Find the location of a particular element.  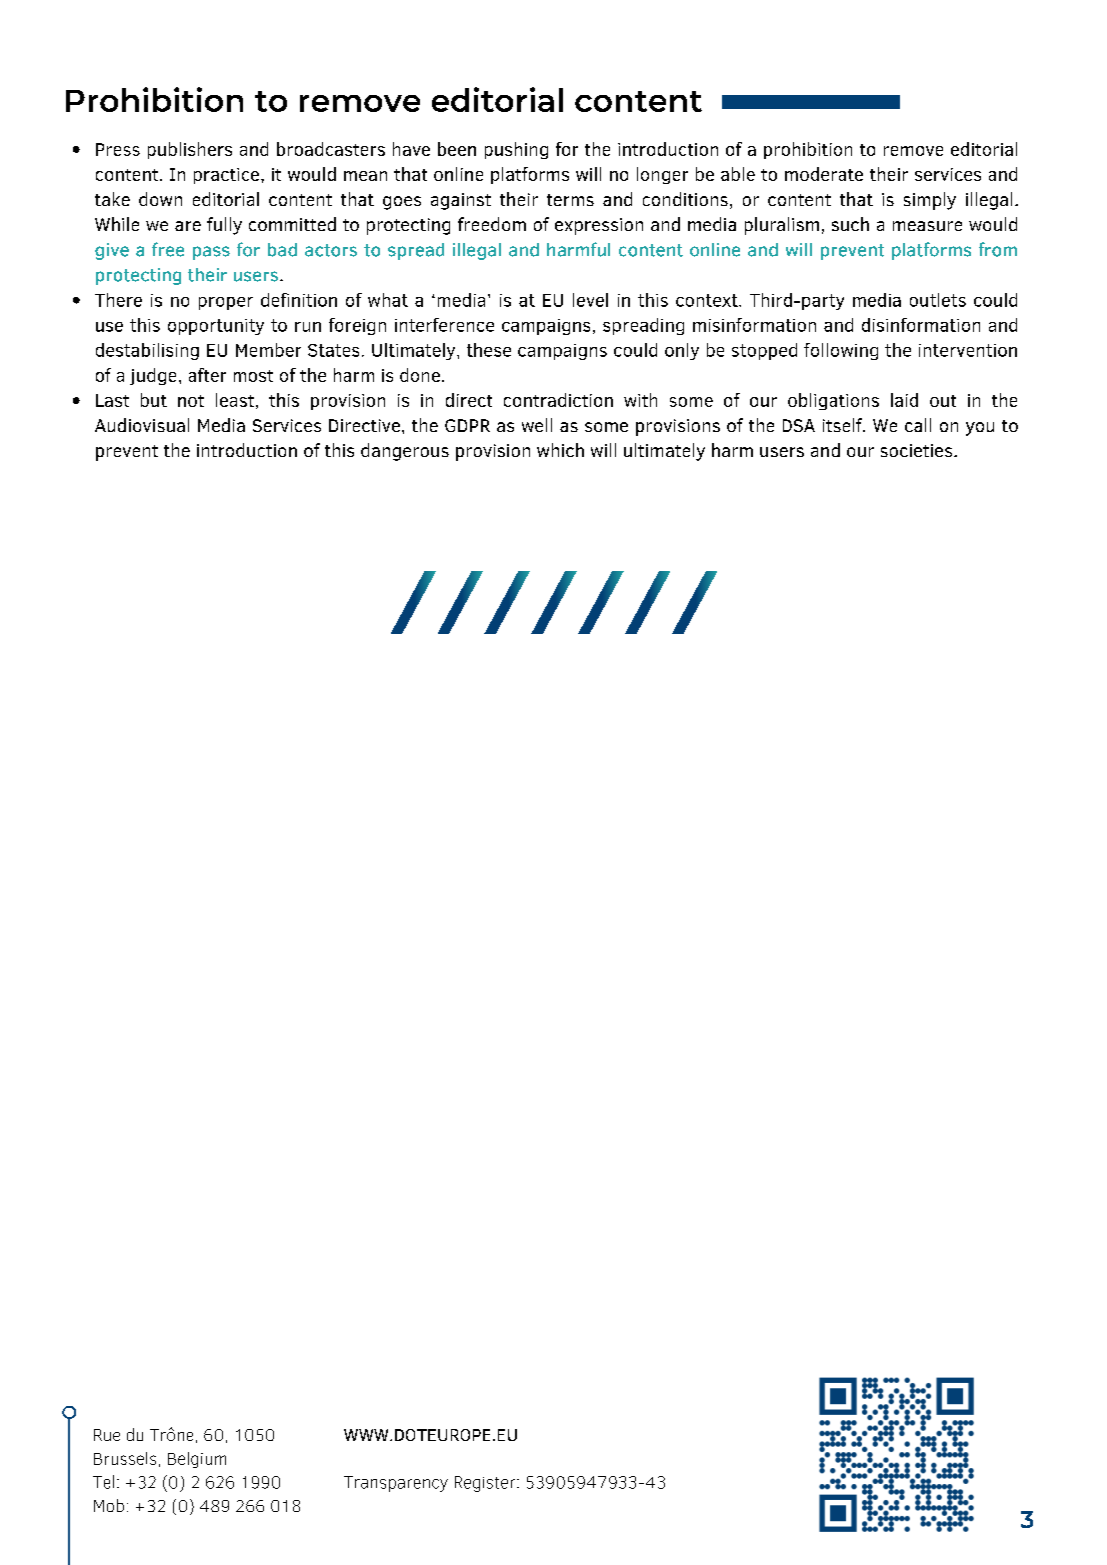

Brussels is located at coordinates (125, 1458).
